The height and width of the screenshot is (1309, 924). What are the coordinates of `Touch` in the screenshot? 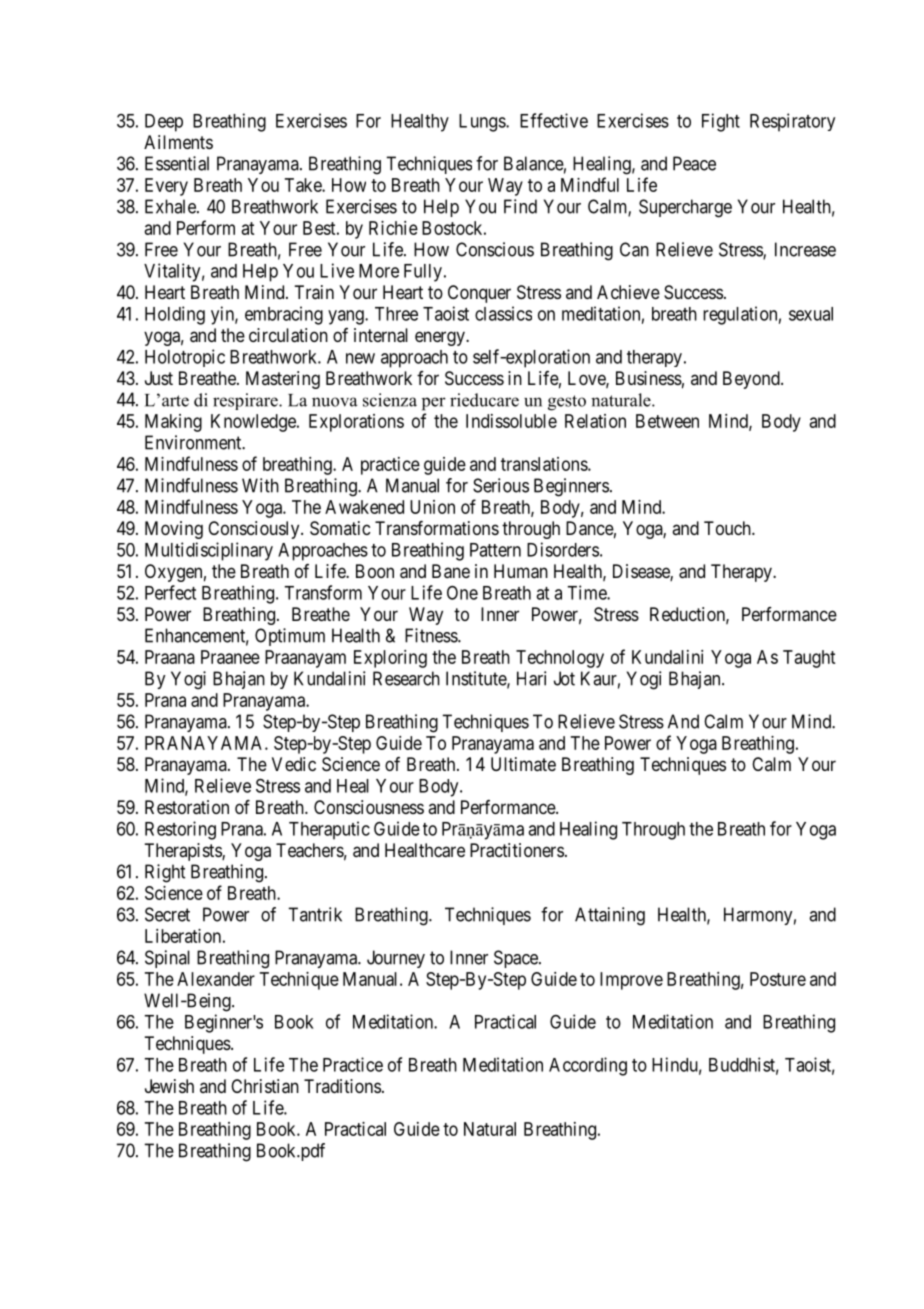 It's located at (728, 528).
